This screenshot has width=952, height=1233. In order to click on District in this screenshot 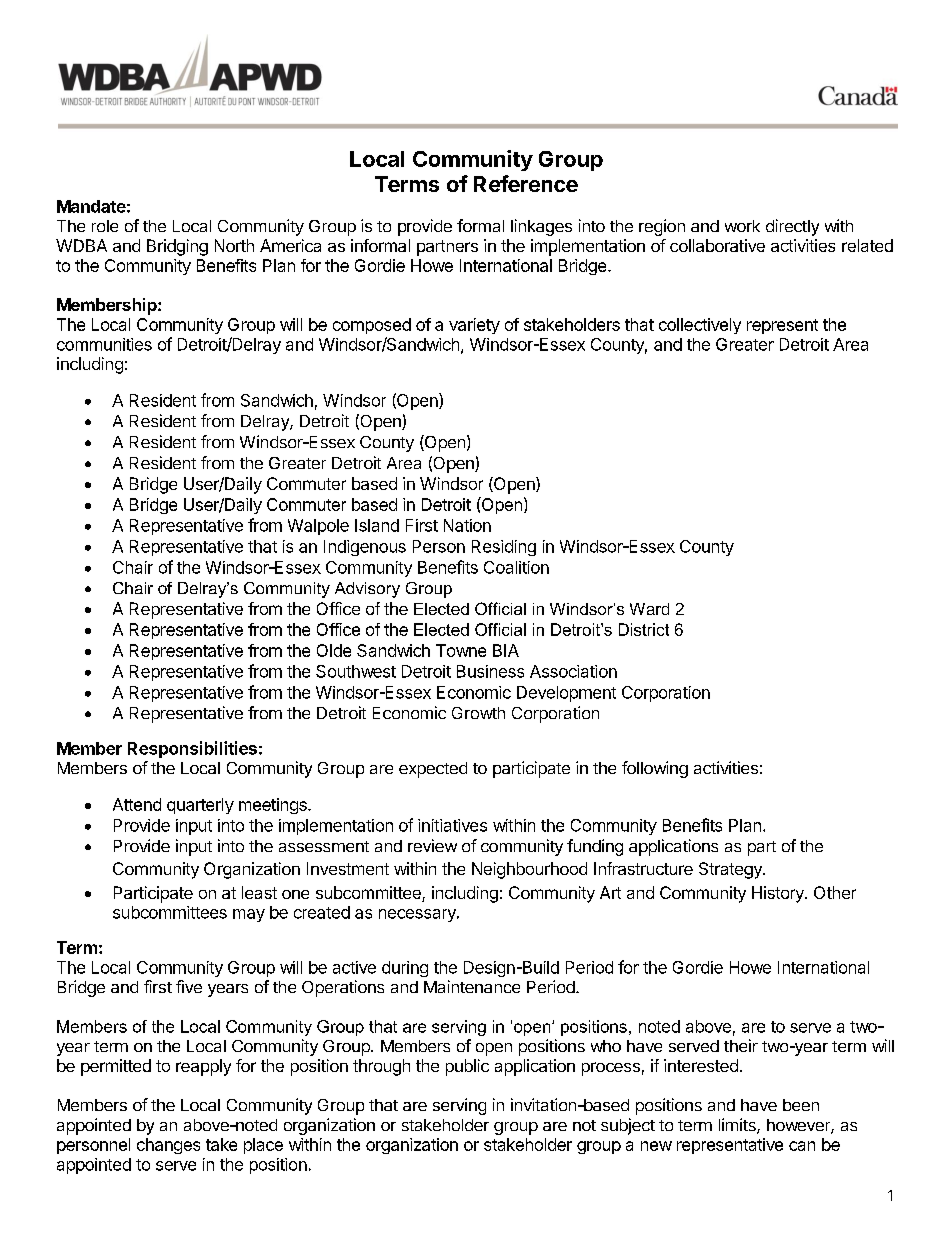, I will do `click(644, 629)`.
